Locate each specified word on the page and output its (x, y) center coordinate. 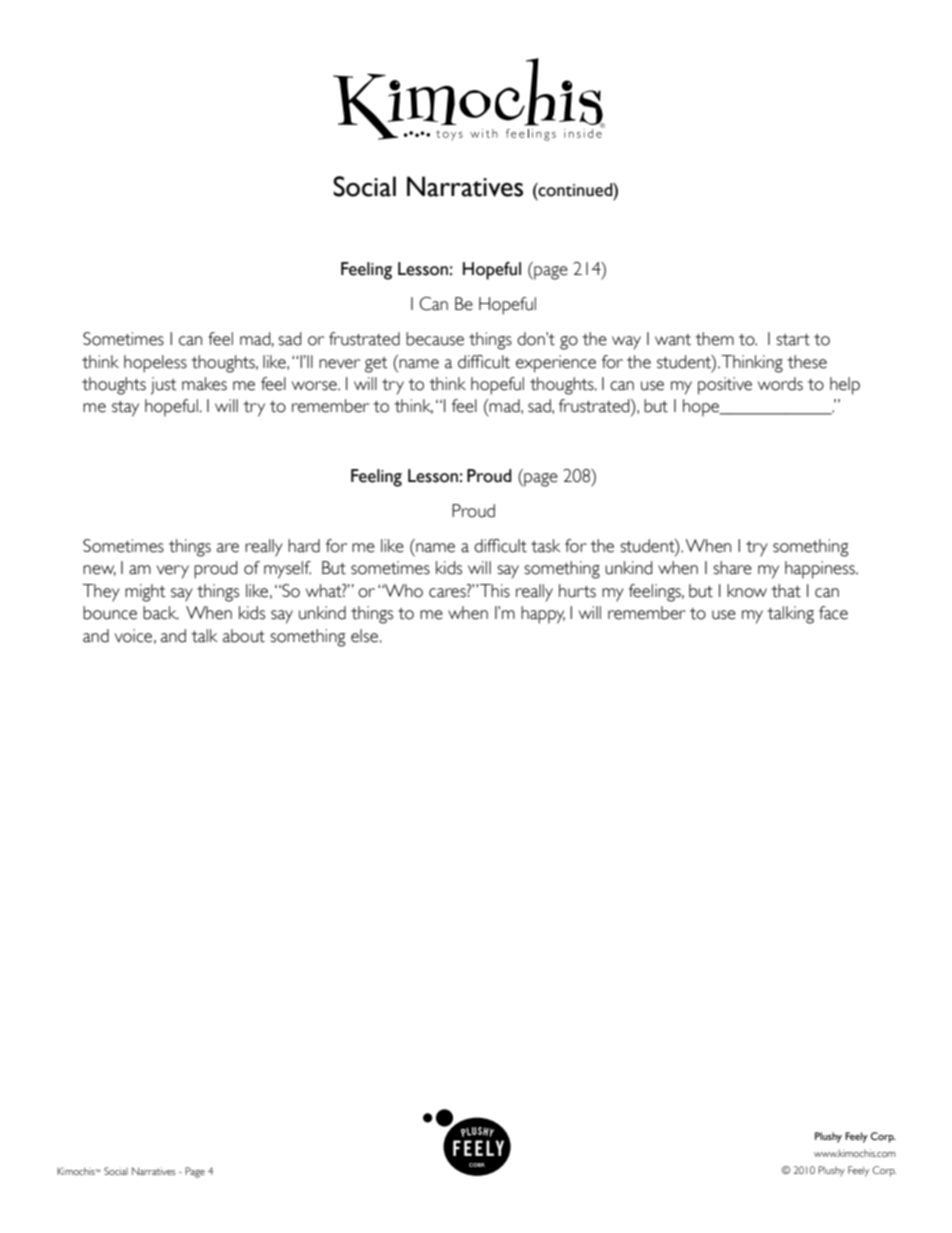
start (793, 340)
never (340, 364)
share (732, 568)
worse (315, 386)
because (435, 339)
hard (304, 546)
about (244, 636)
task (546, 546)
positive (725, 386)
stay (125, 409)
